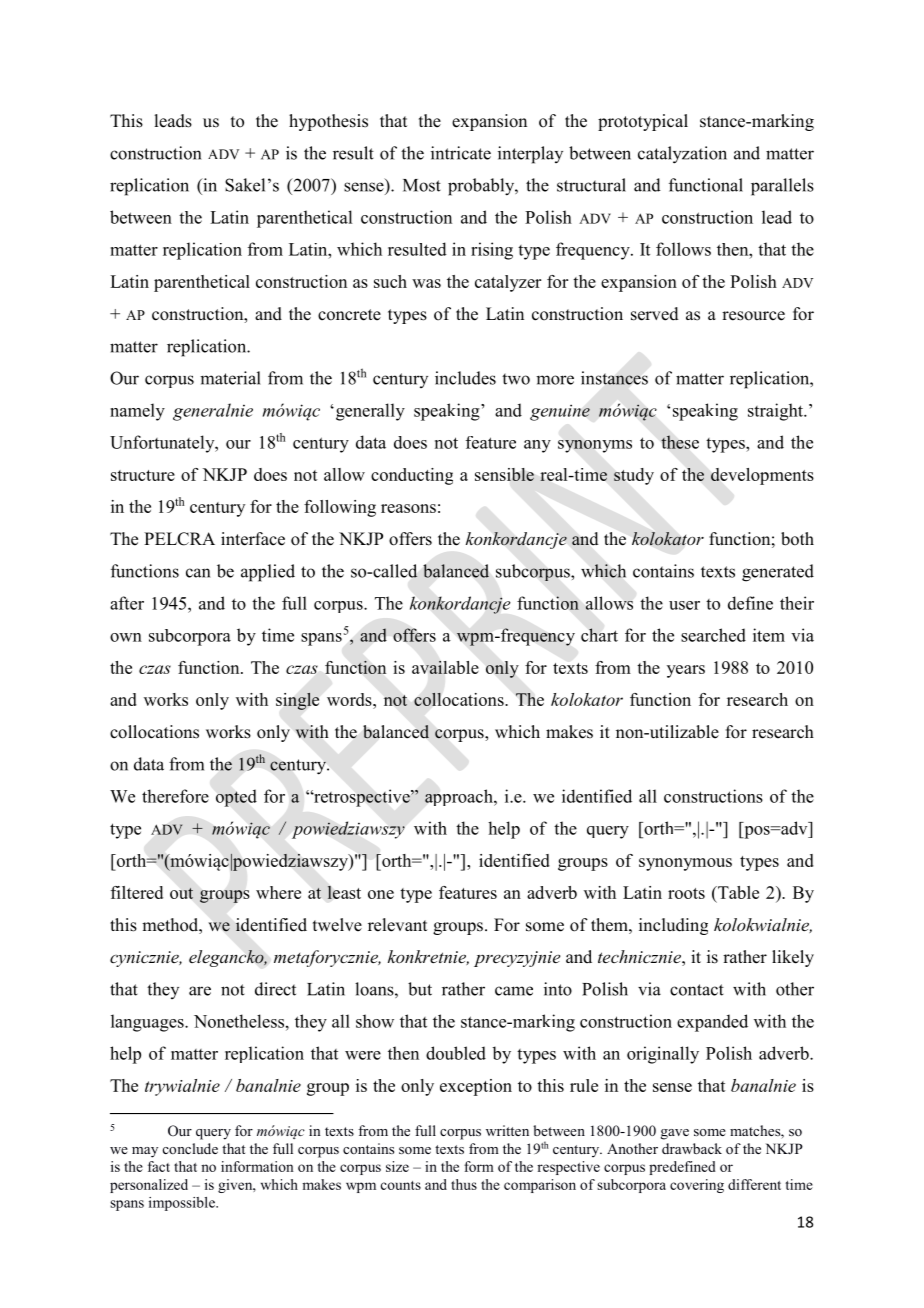 Image resolution: width=924 pixels, height=1308 pixels. What do you see at coordinates (236, 798) in the screenshot?
I see `opted` at bounding box center [236, 798].
